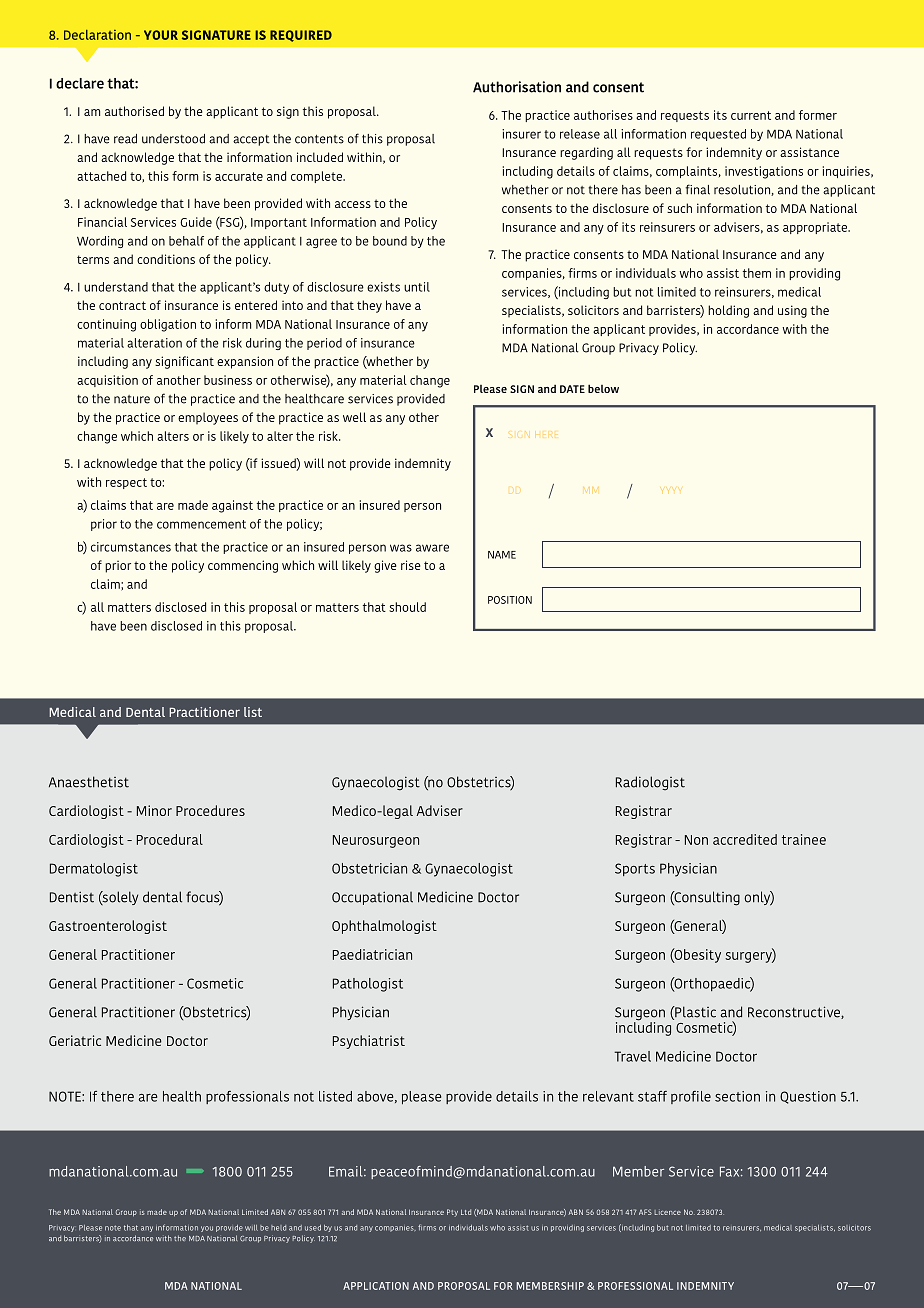  Describe the element at coordinates (161, 35) in the image. I see `YOUR` at that location.
